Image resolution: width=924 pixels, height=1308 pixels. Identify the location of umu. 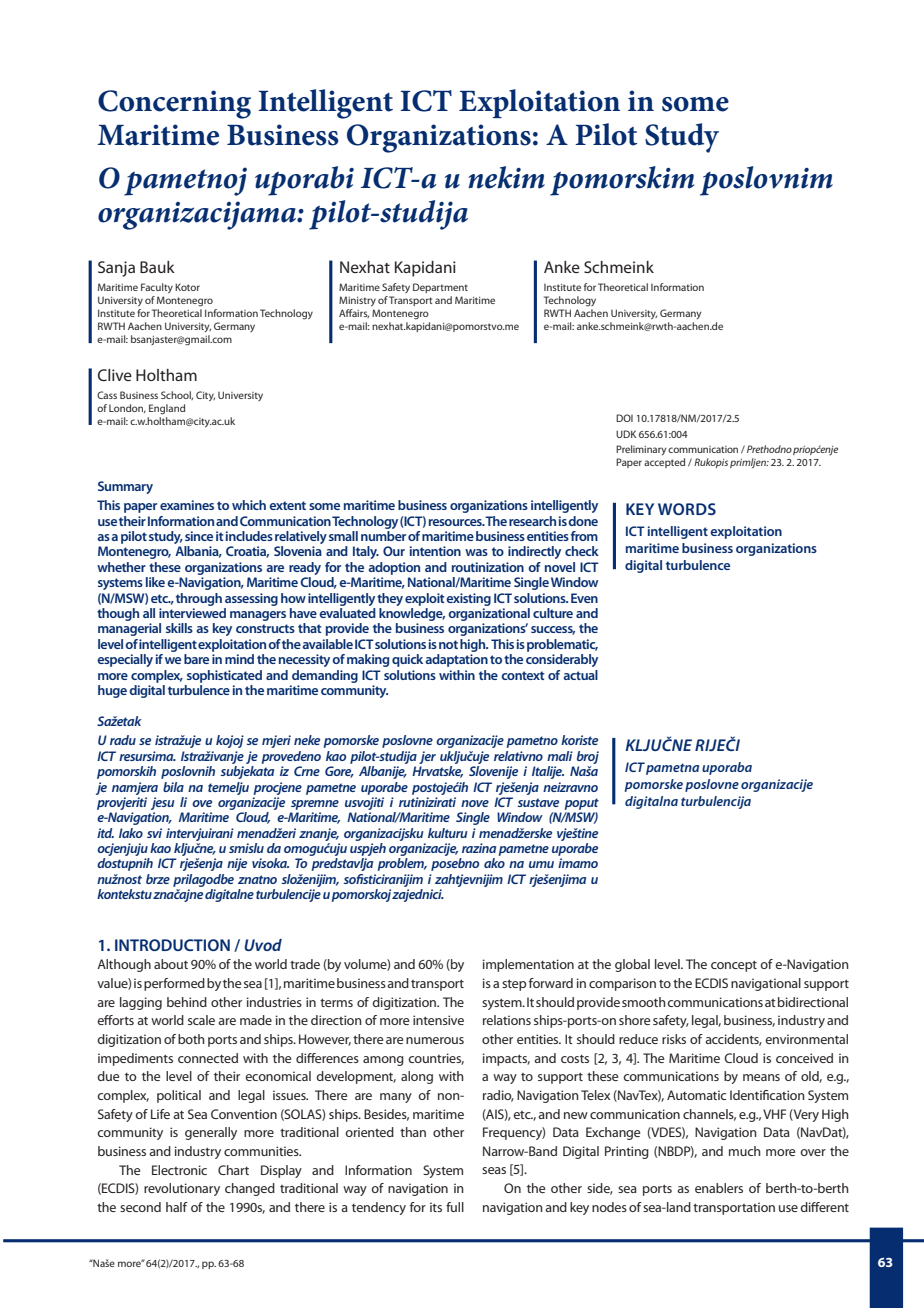
(541, 864).
